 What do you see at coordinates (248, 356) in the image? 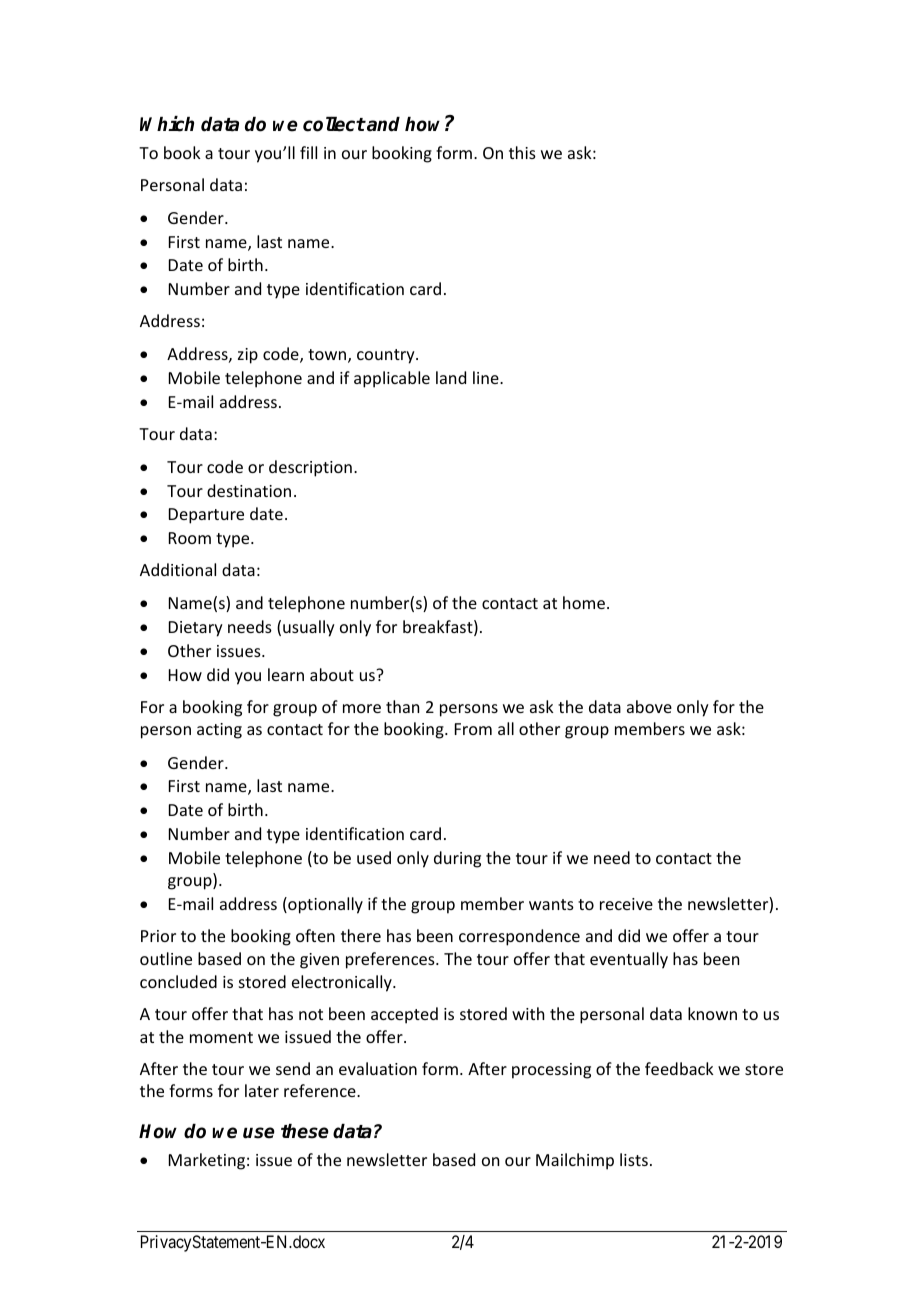
I see `zip` at bounding box center [248, 356].
